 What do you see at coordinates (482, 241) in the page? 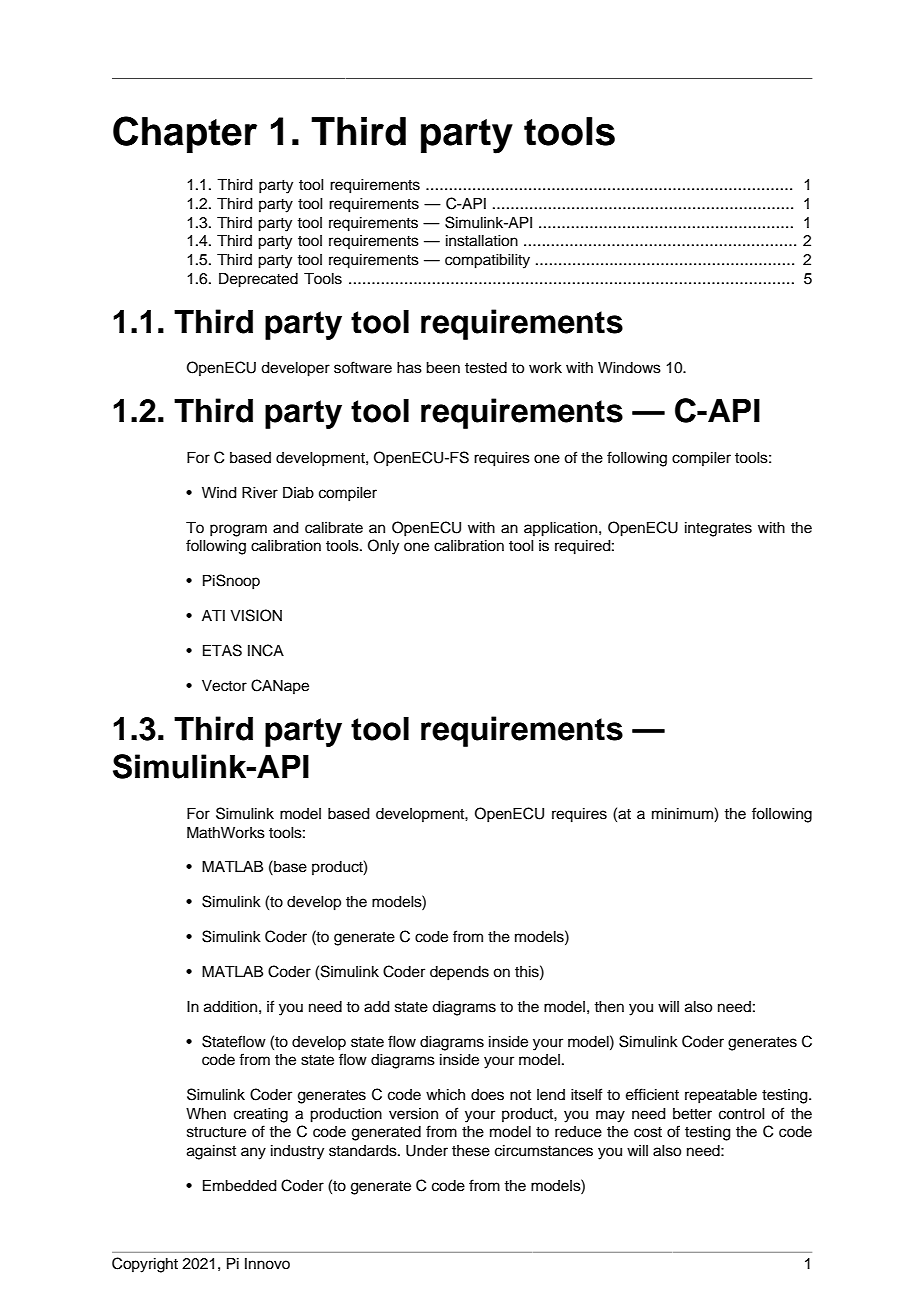
I see `installation` at bounding box center [482, 241].
